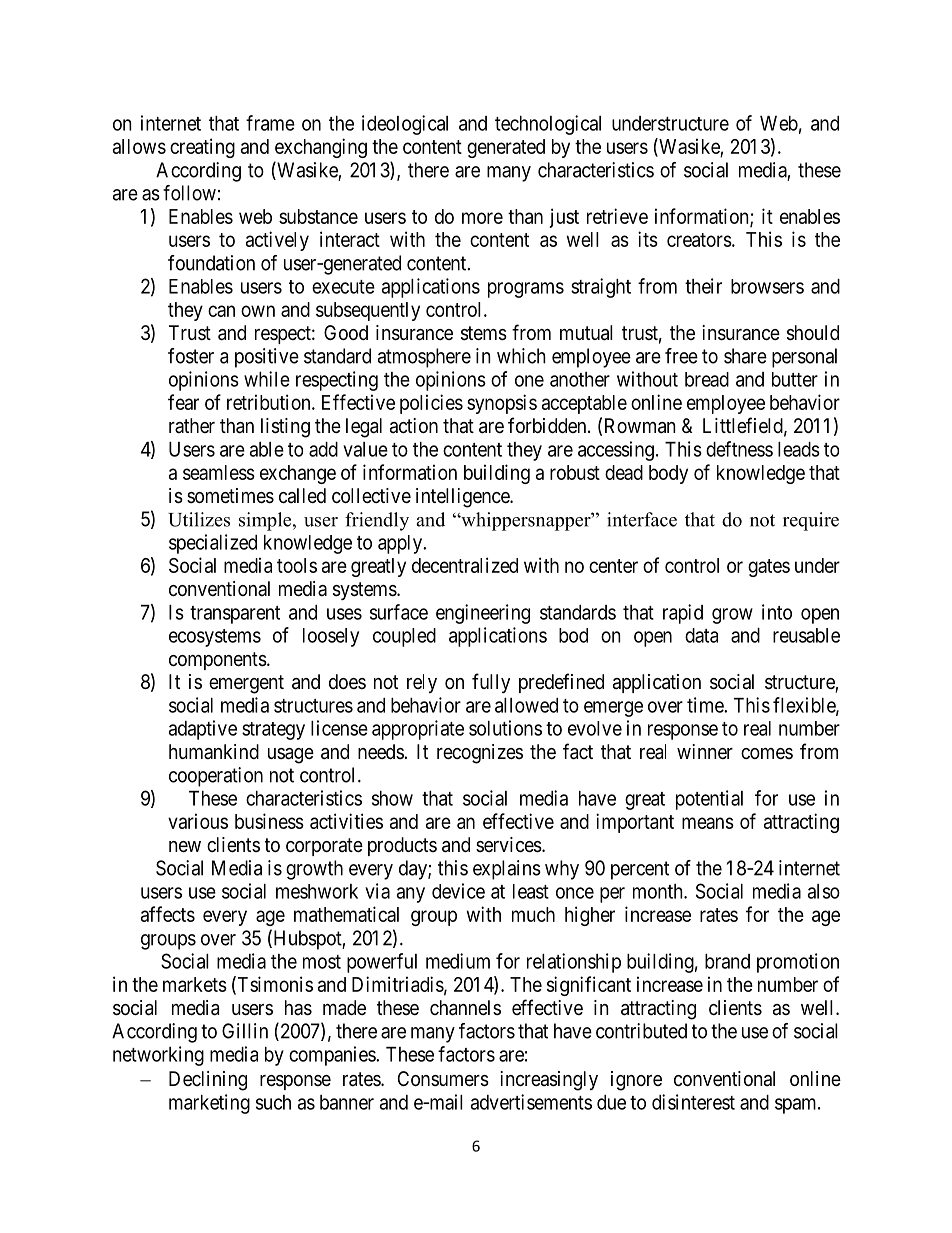 The image size is (952, 1233). What do you see at coordinates (216, 777) in the screenshot?
I see `cooperation` at bounding box center [216, 777].
